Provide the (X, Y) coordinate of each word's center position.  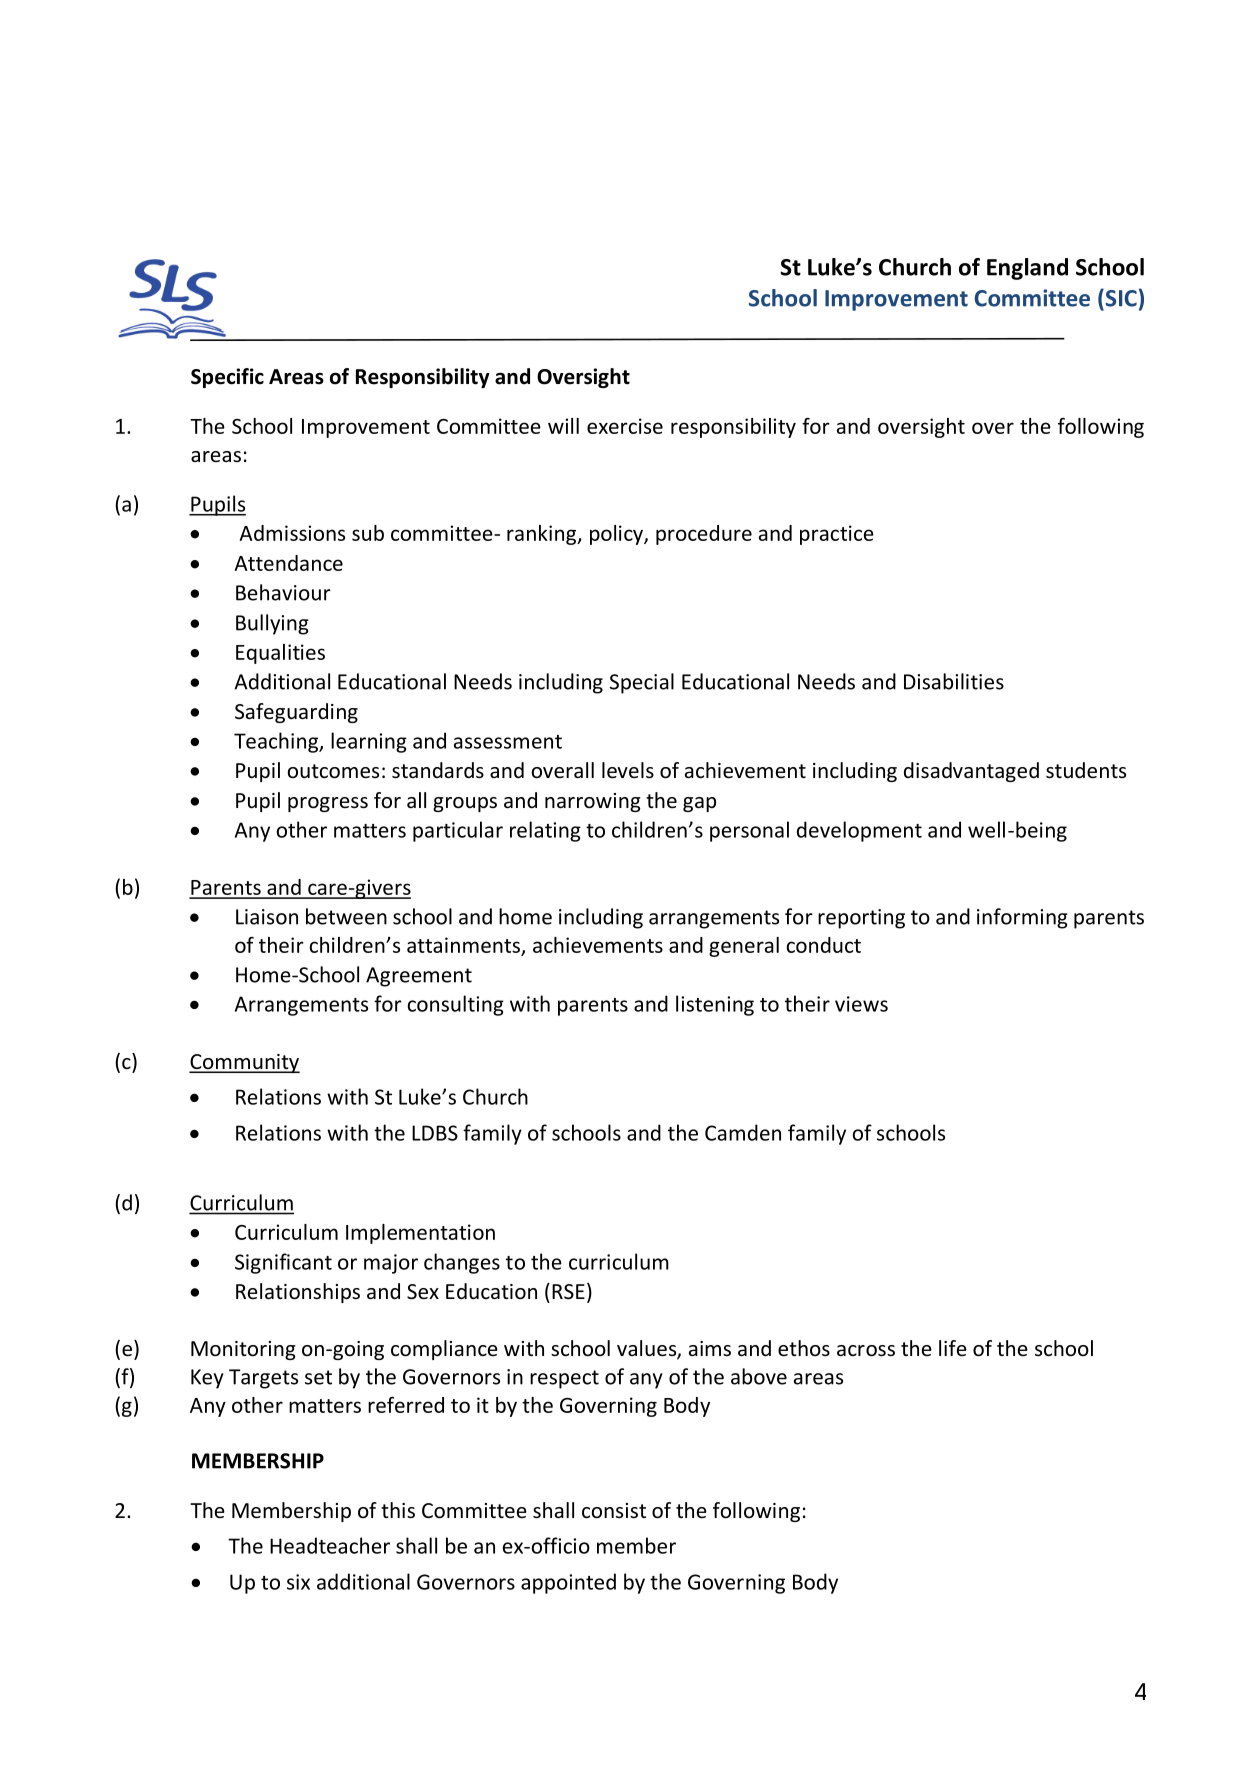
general (744, 947)
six (298, 1582)
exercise (625, 426)
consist (614, 1511)
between (346, 916)
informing (1022, 918)
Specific (227, 378)
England (1027, 269)
